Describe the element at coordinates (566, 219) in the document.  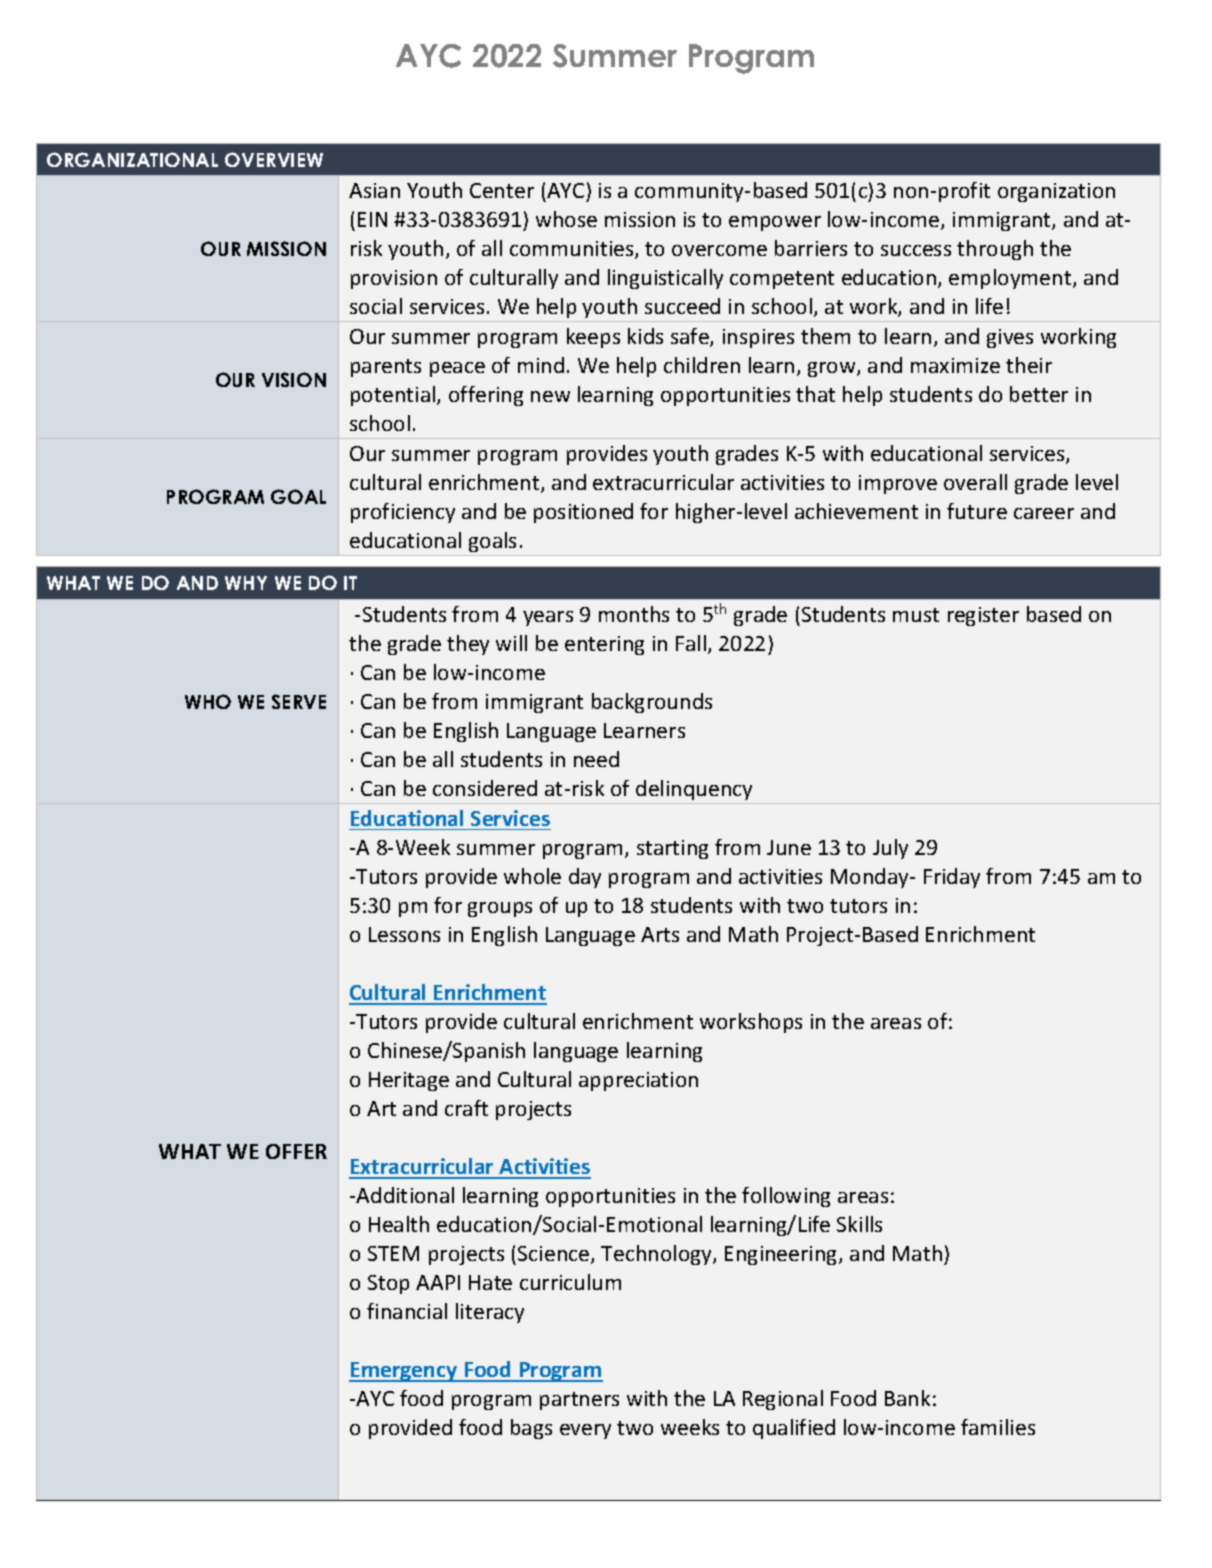
I see `whose` at that location.
